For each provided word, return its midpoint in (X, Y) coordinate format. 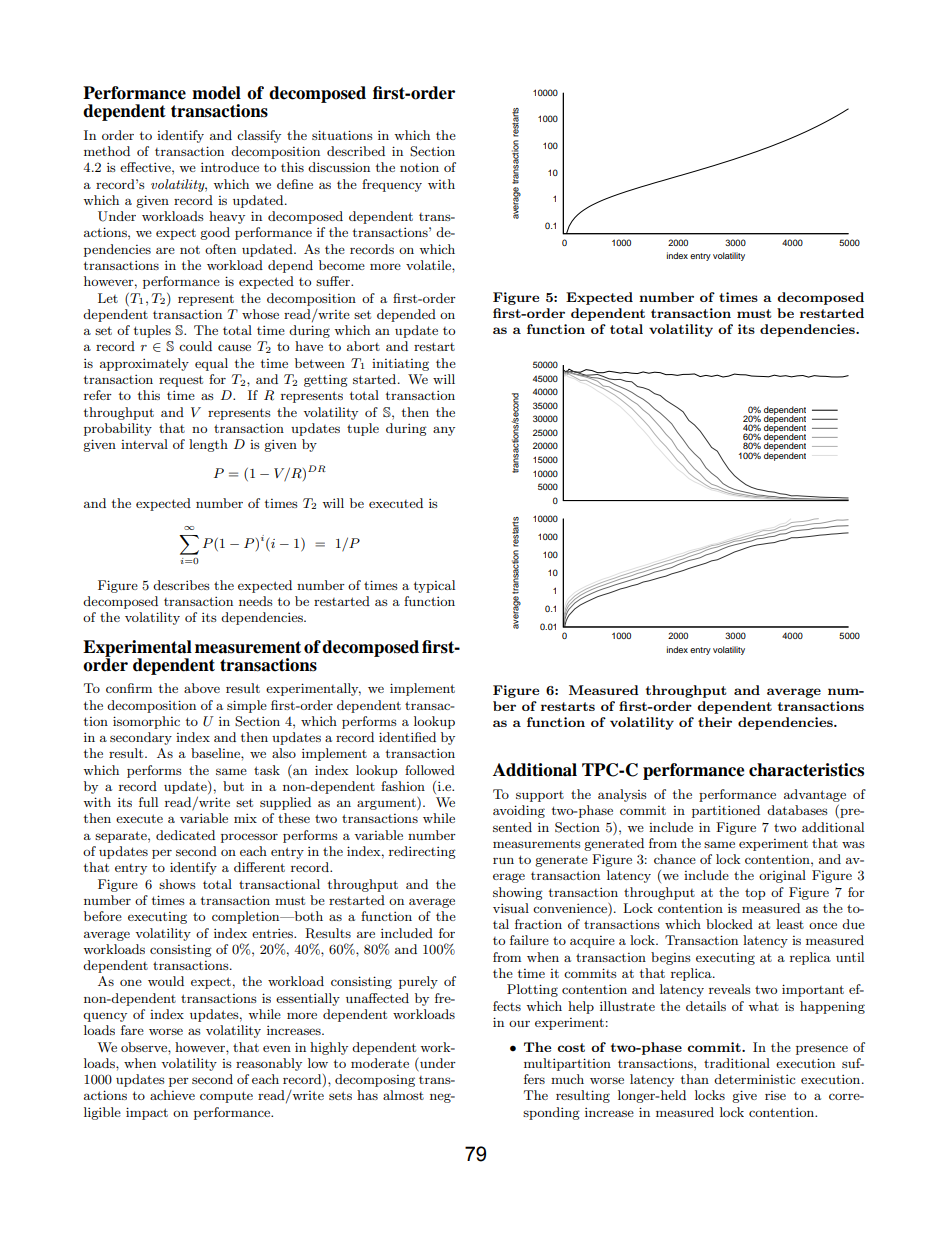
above (202, 688)
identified (407, 737)
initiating (400, 364)
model (216, 93)
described (356, 151)
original (782, 876)
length (208, 445)
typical (434, 586)
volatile (429, 265)
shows (177, 884)
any (444, 431)
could (195, 346)
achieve (172, 1095)
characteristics (806, 770)
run (503, 861)
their (715, 722)
